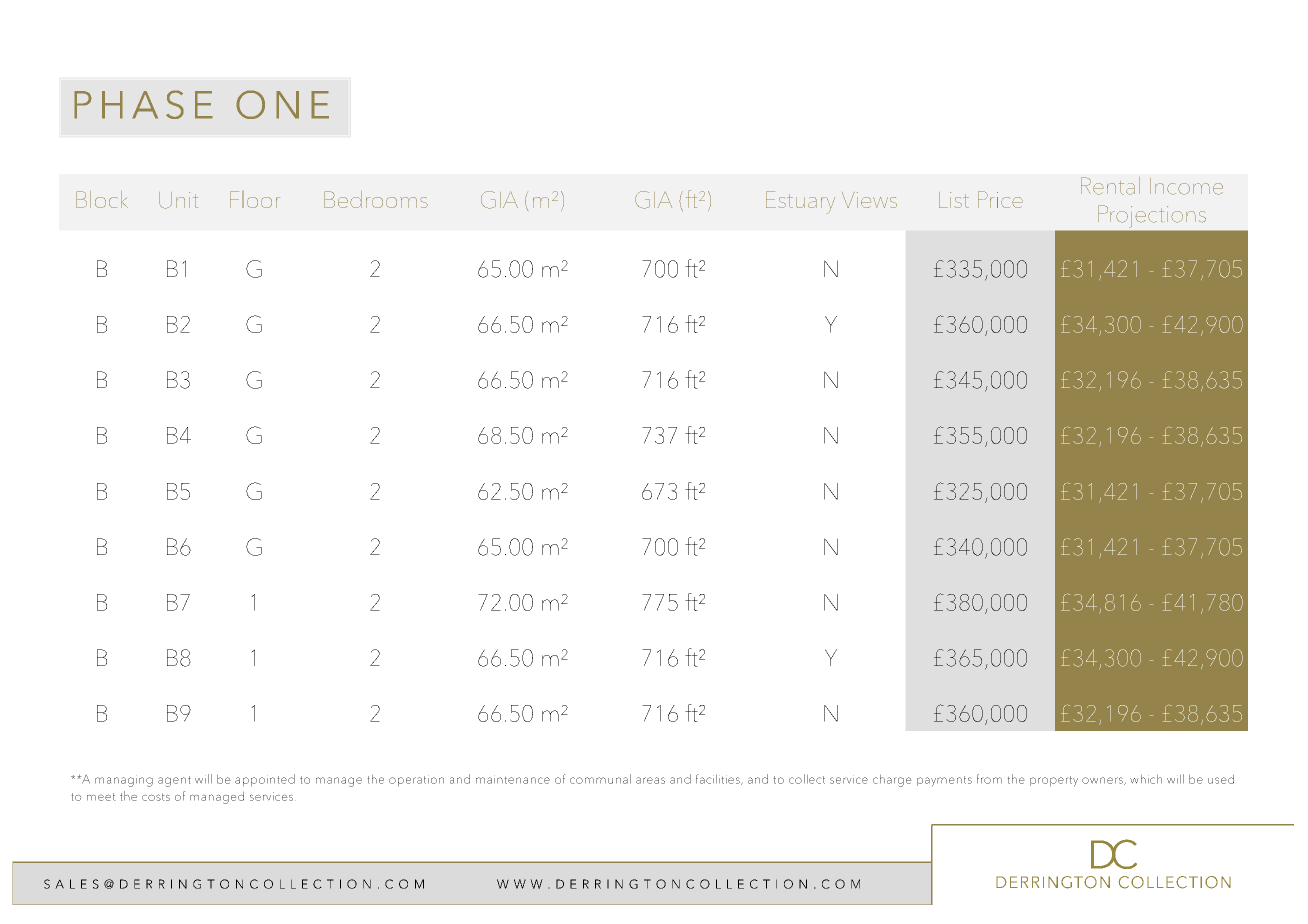 The width and height of the page is (1308, 924). What do you see at coordinates (178, 200) in the page?
I see `Unit` at bounding box center [178, 200].
